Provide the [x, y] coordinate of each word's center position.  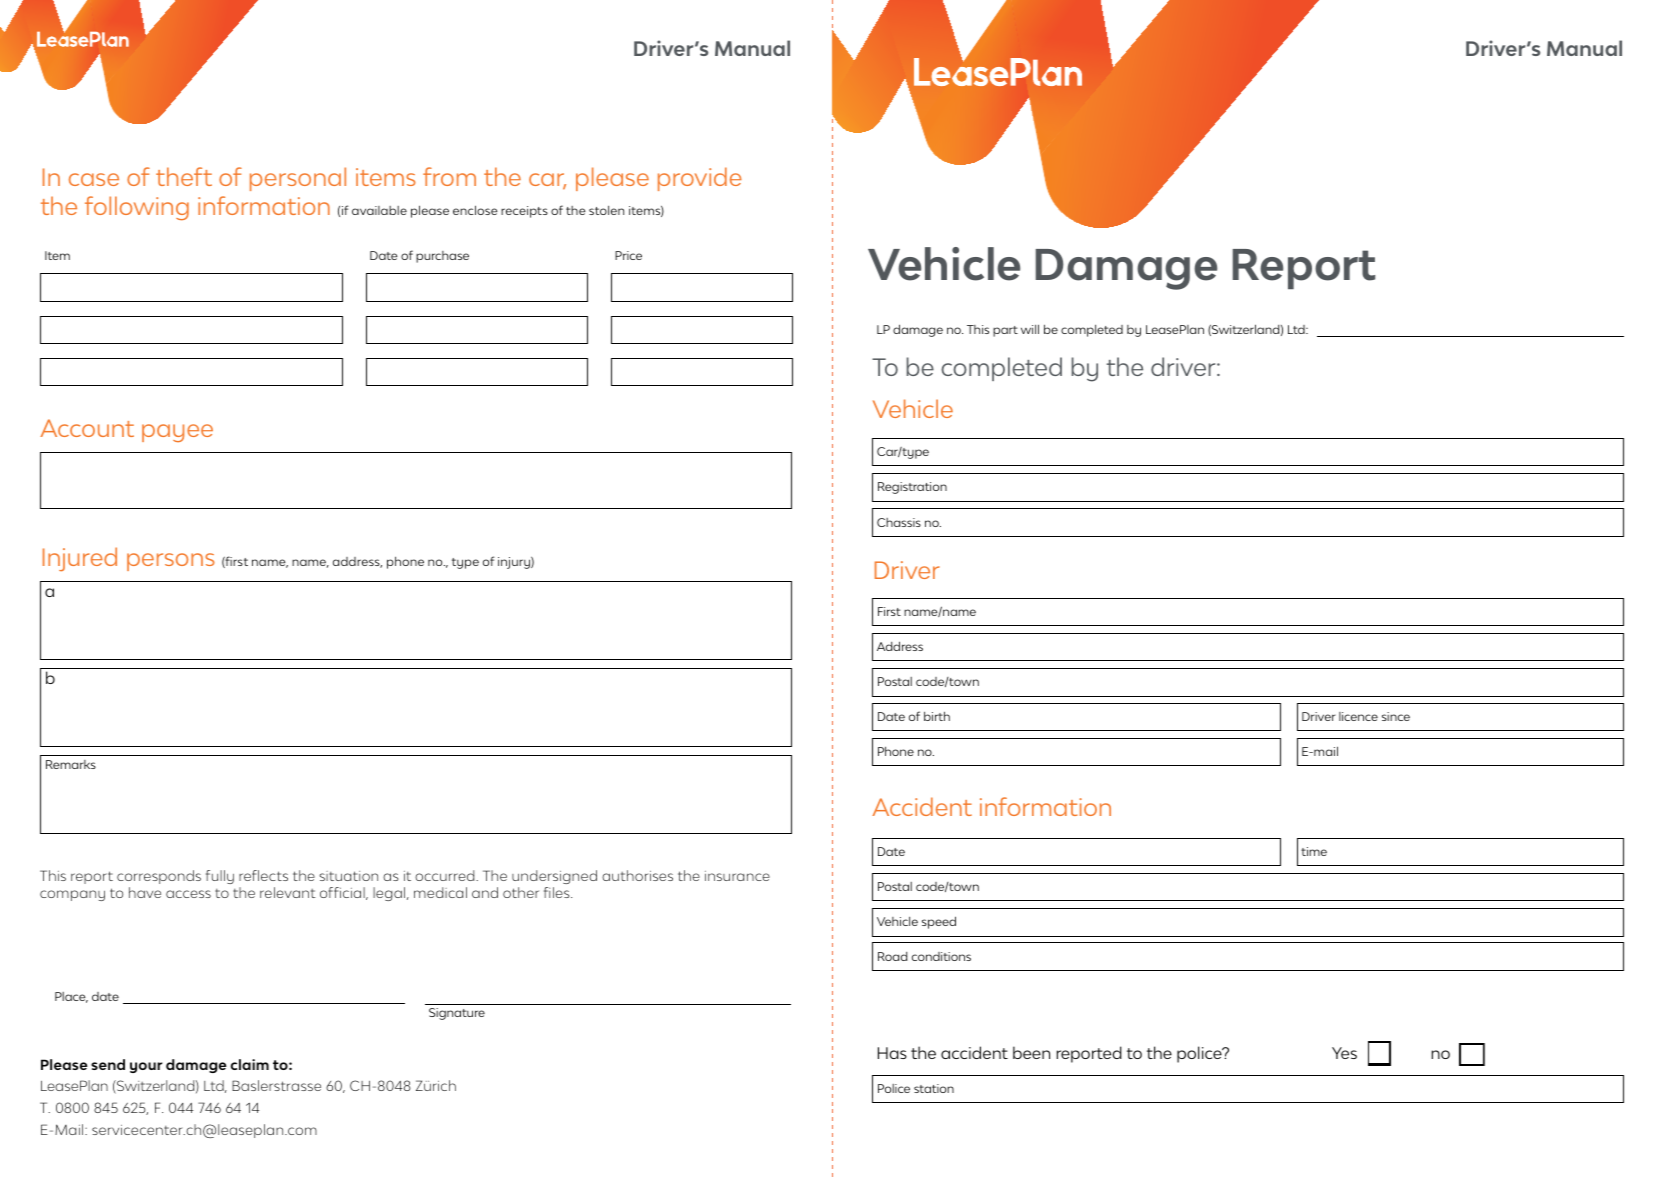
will [1030, 329]
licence [1358, 716]
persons [171, 562]
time [1314, 851]
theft [184, 176]
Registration [912, 488]
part [1005, 331]
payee [177, 433]
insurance [737, 876]
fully [220, 877]
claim [250, 1064]
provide [700, 179]
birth [937, 716]
